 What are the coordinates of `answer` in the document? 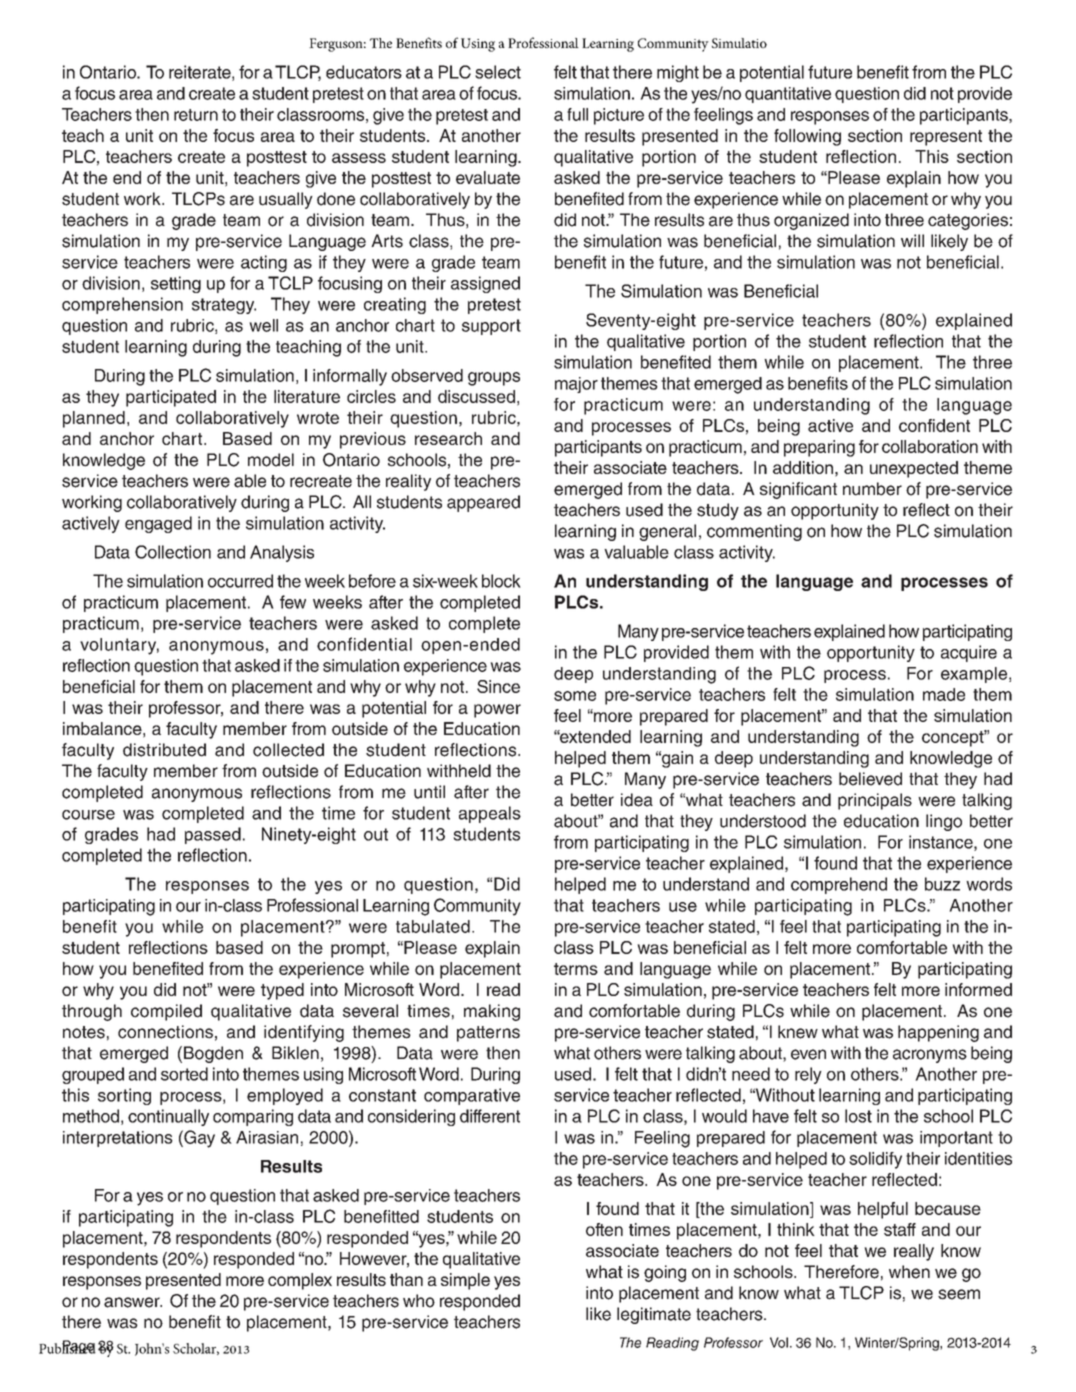 It's located at (133, 1302).
